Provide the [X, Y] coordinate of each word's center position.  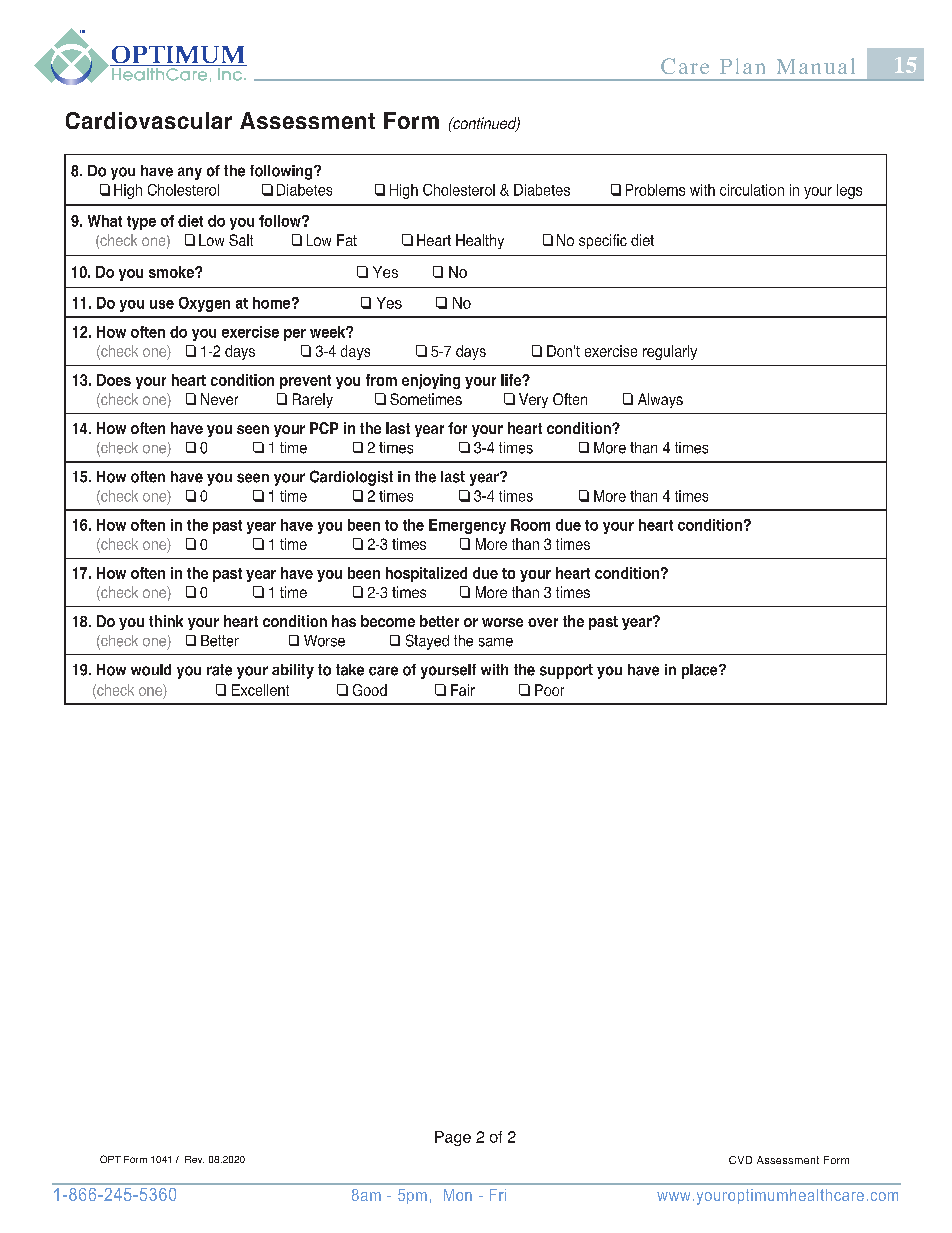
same [496, 642]
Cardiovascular [149, 120]
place [701, 671]
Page [453, 1138]
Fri [498, 1195]
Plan [742, 66]
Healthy [480, 241]
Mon [458, 1195]
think [166, 621]
